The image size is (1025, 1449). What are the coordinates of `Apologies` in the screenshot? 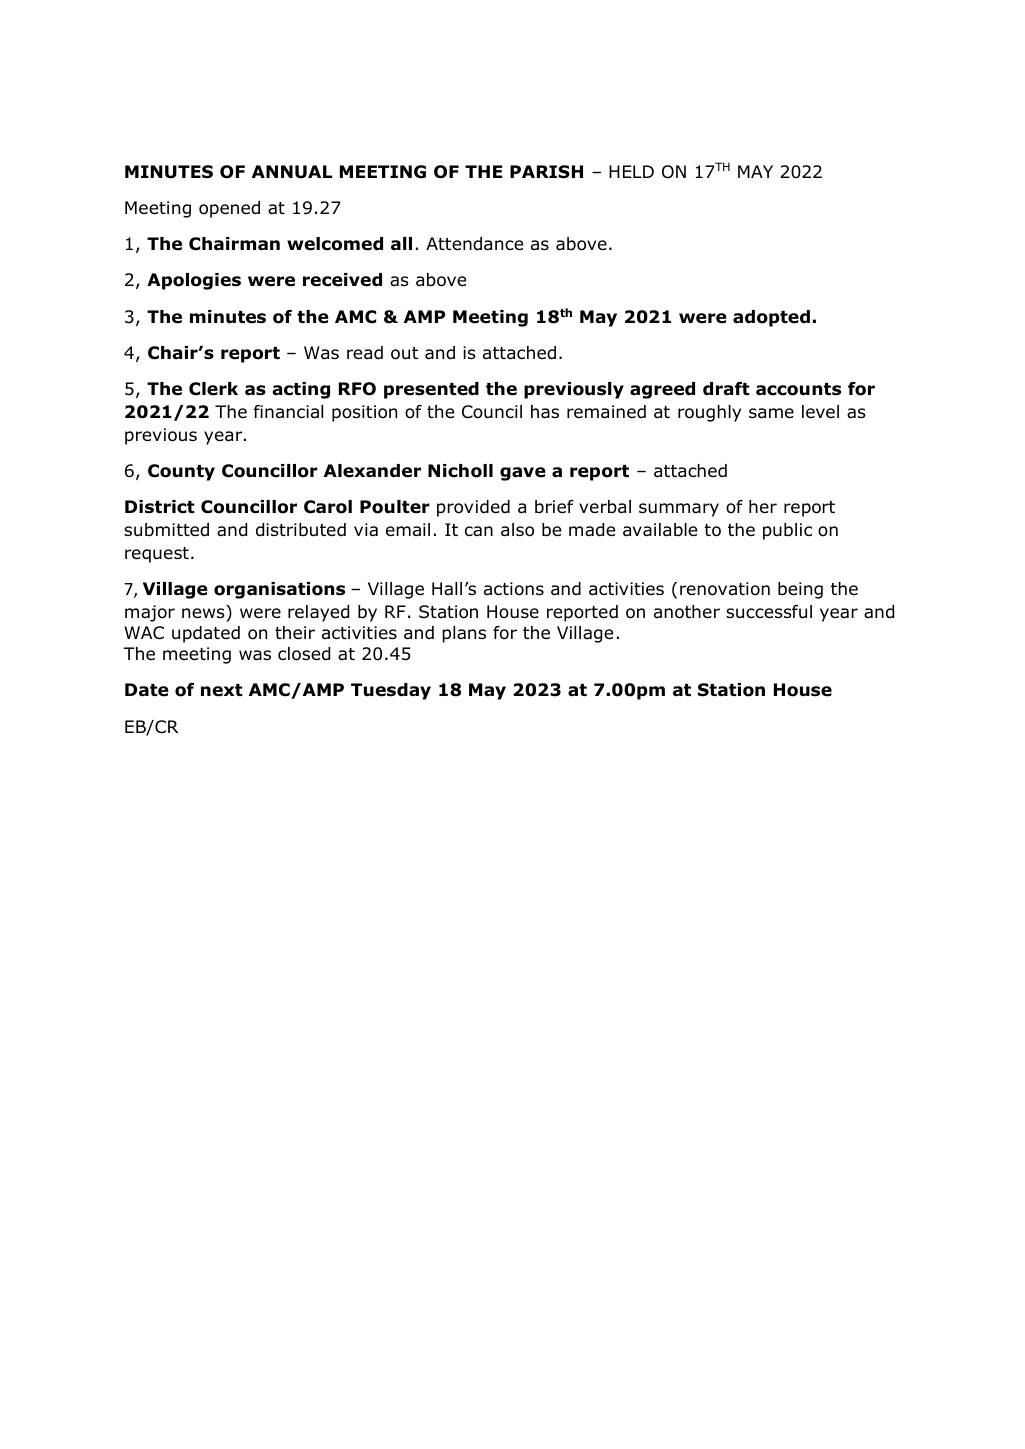 It's located at (194, 281).
